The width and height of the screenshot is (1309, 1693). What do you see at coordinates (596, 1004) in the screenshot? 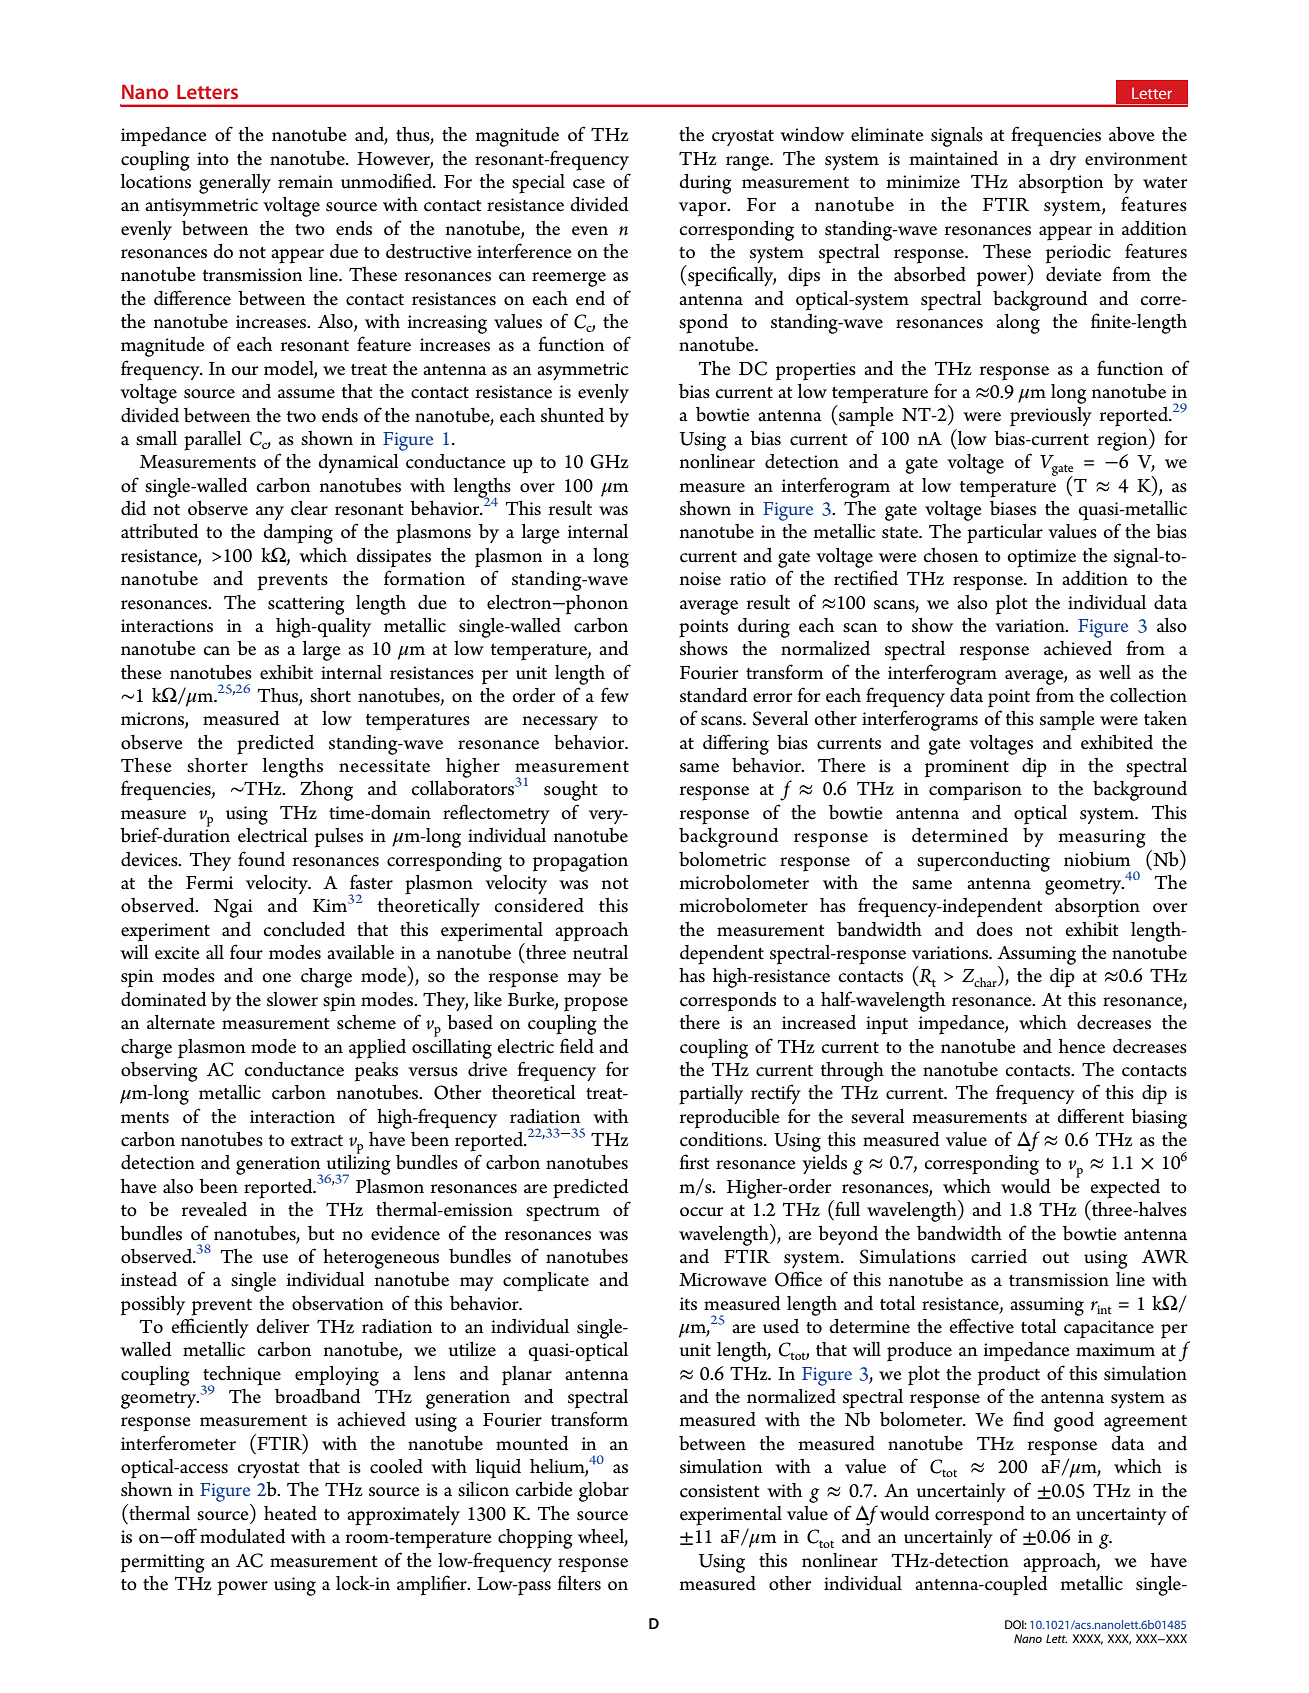
I see `propose` at bounding box center [596, 1004].
